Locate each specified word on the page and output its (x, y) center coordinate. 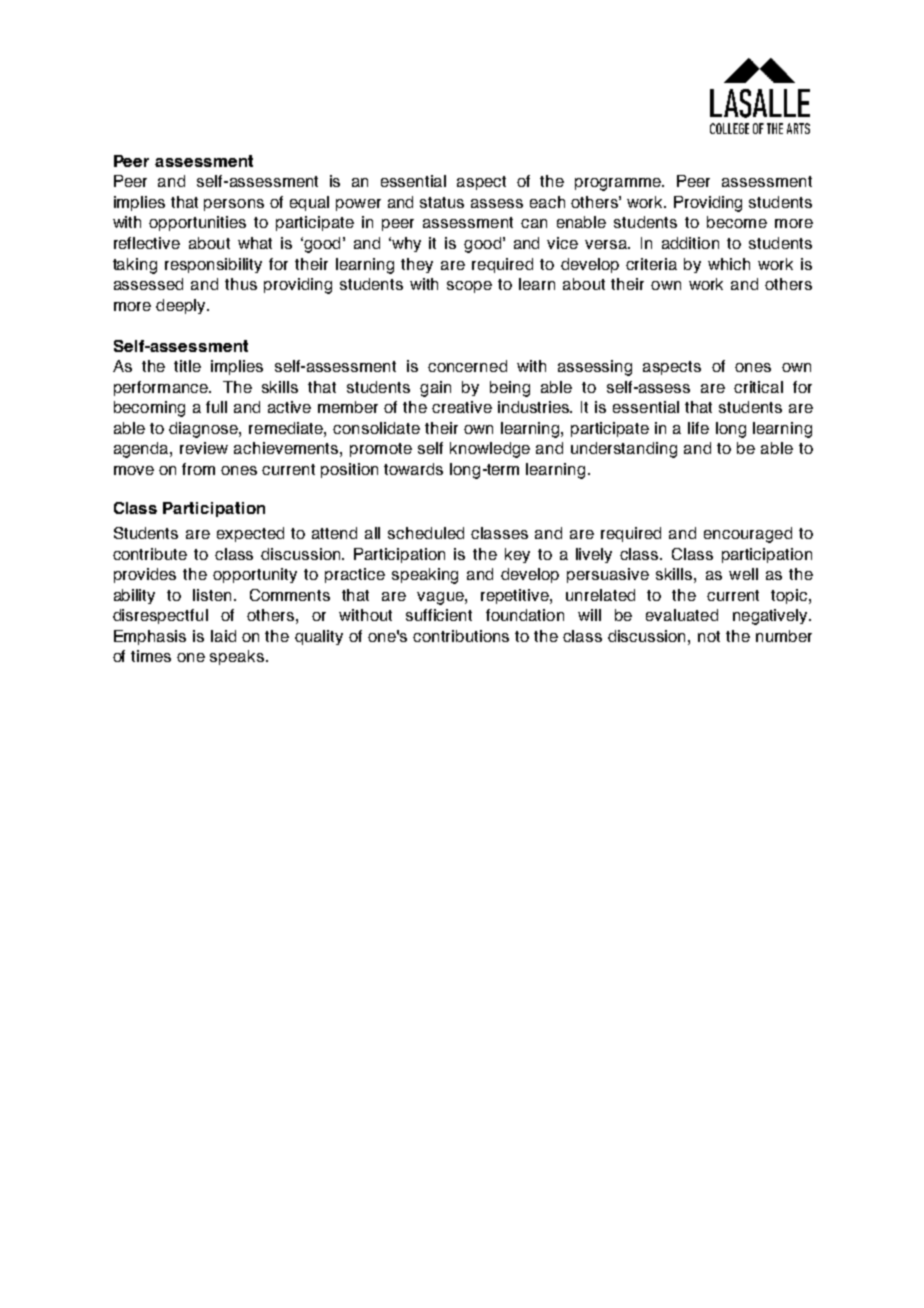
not (709, 636)
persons (234, 205)
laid (223, 636)
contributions (461, 636)
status (442, 202)
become (737, 222)
